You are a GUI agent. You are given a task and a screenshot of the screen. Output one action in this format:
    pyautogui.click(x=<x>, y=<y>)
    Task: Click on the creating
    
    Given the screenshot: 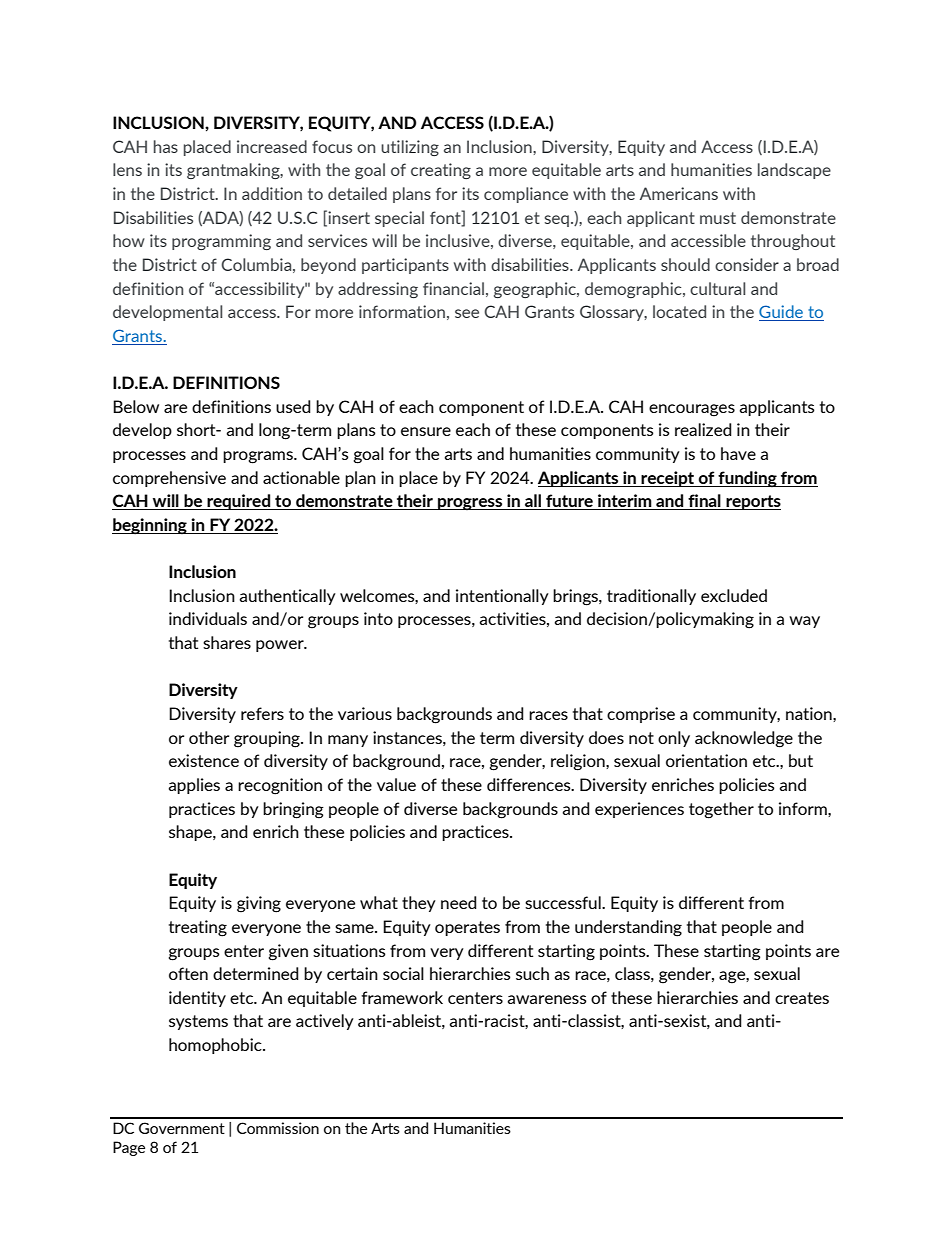 What is the action you would take?
    pyautogui.click(x=441, y=171)
